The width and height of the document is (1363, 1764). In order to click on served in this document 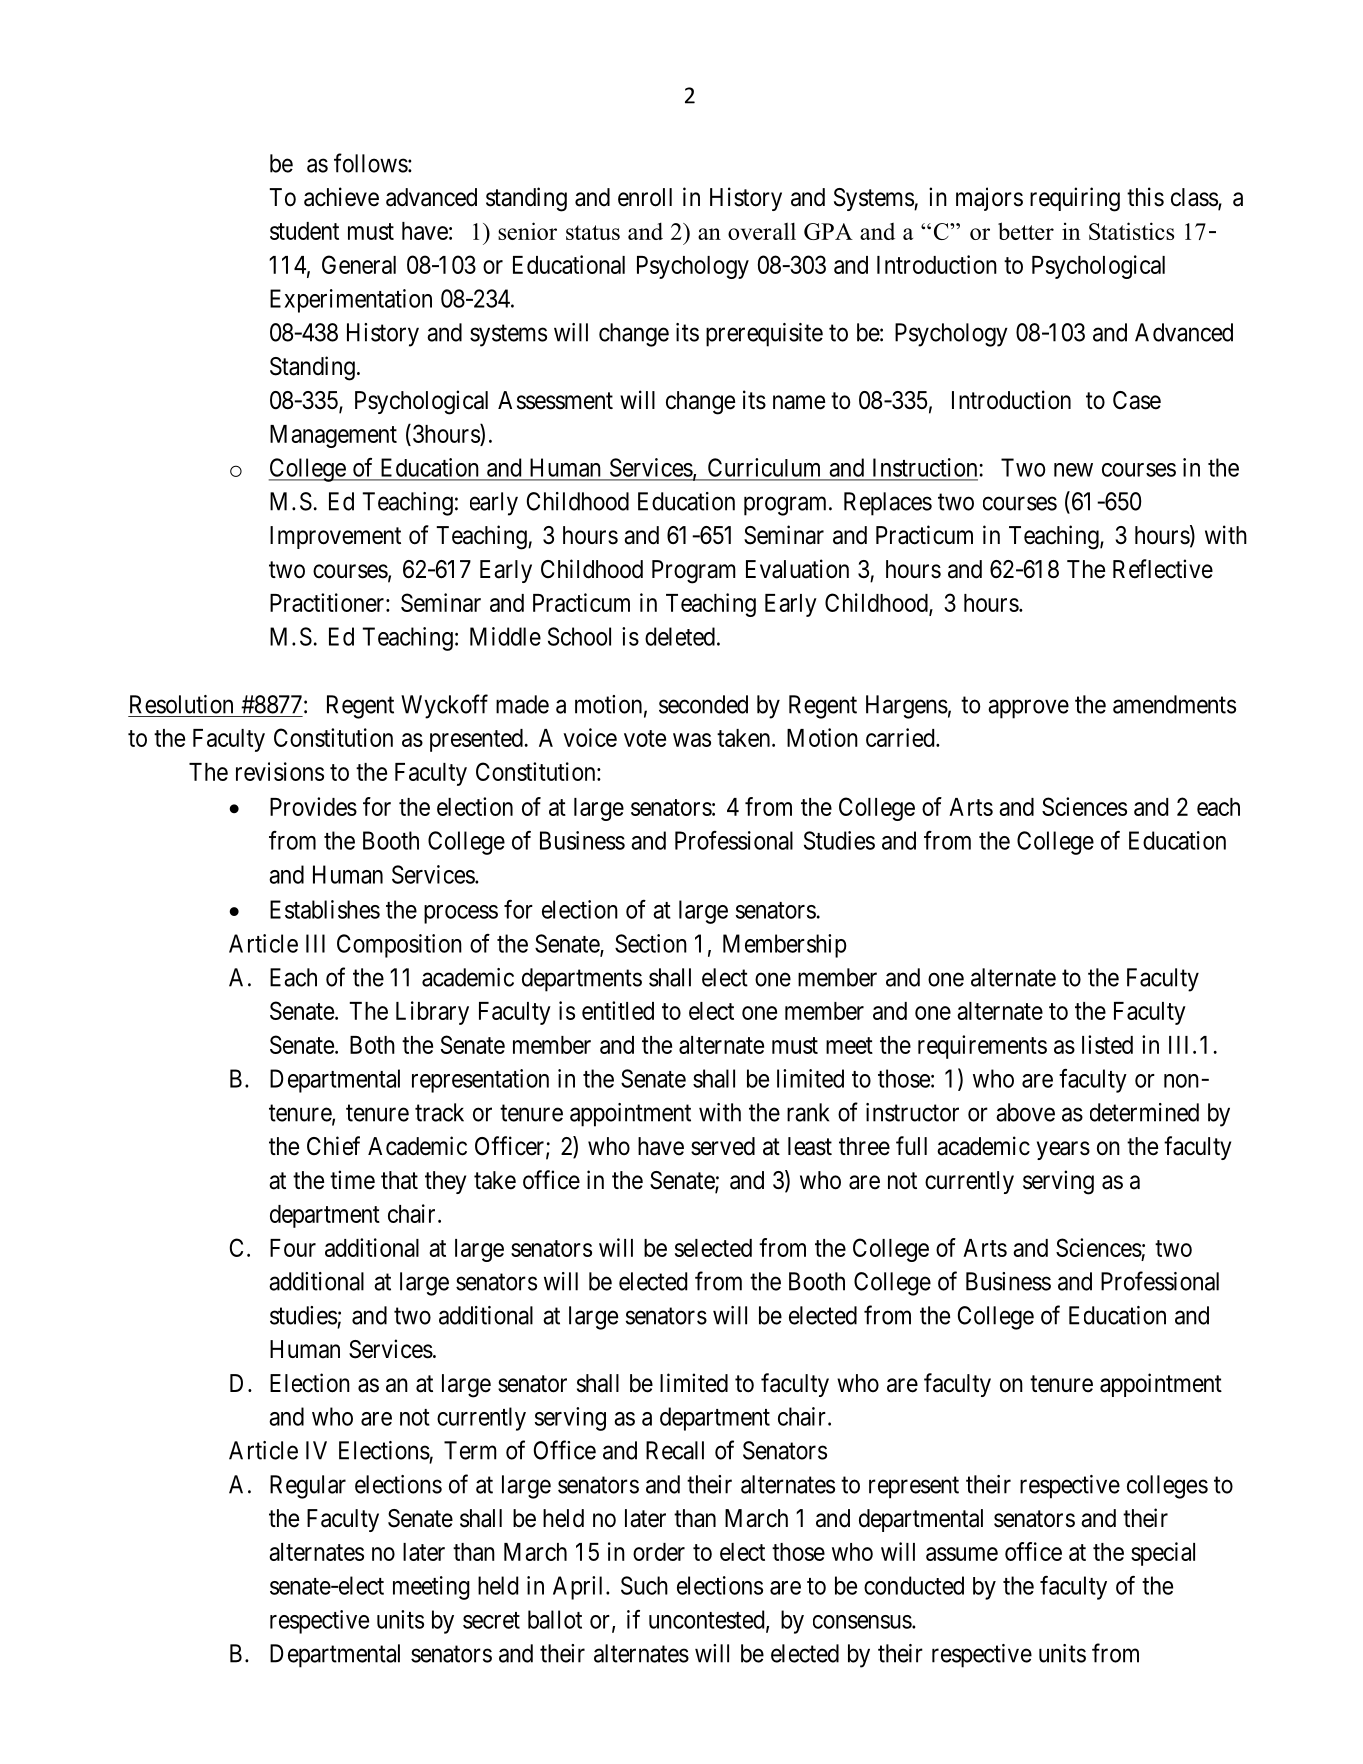, I will do `click(723, 1146)`.
